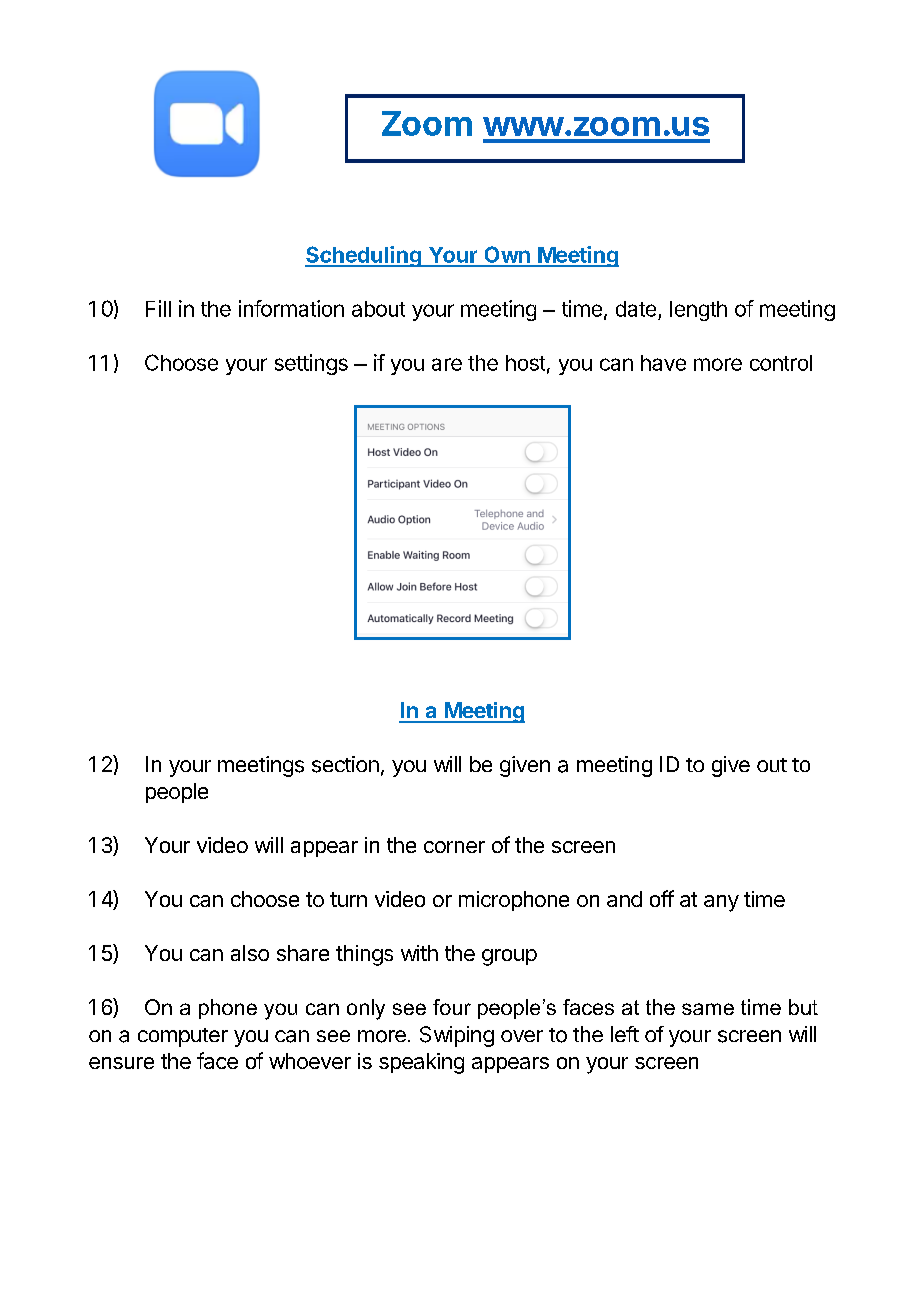 This screenshot has width=924, height=1308. What do you see at coordinates (454, 847) in the screenshot?
I see `corner` at bounding box center [454, 847].
